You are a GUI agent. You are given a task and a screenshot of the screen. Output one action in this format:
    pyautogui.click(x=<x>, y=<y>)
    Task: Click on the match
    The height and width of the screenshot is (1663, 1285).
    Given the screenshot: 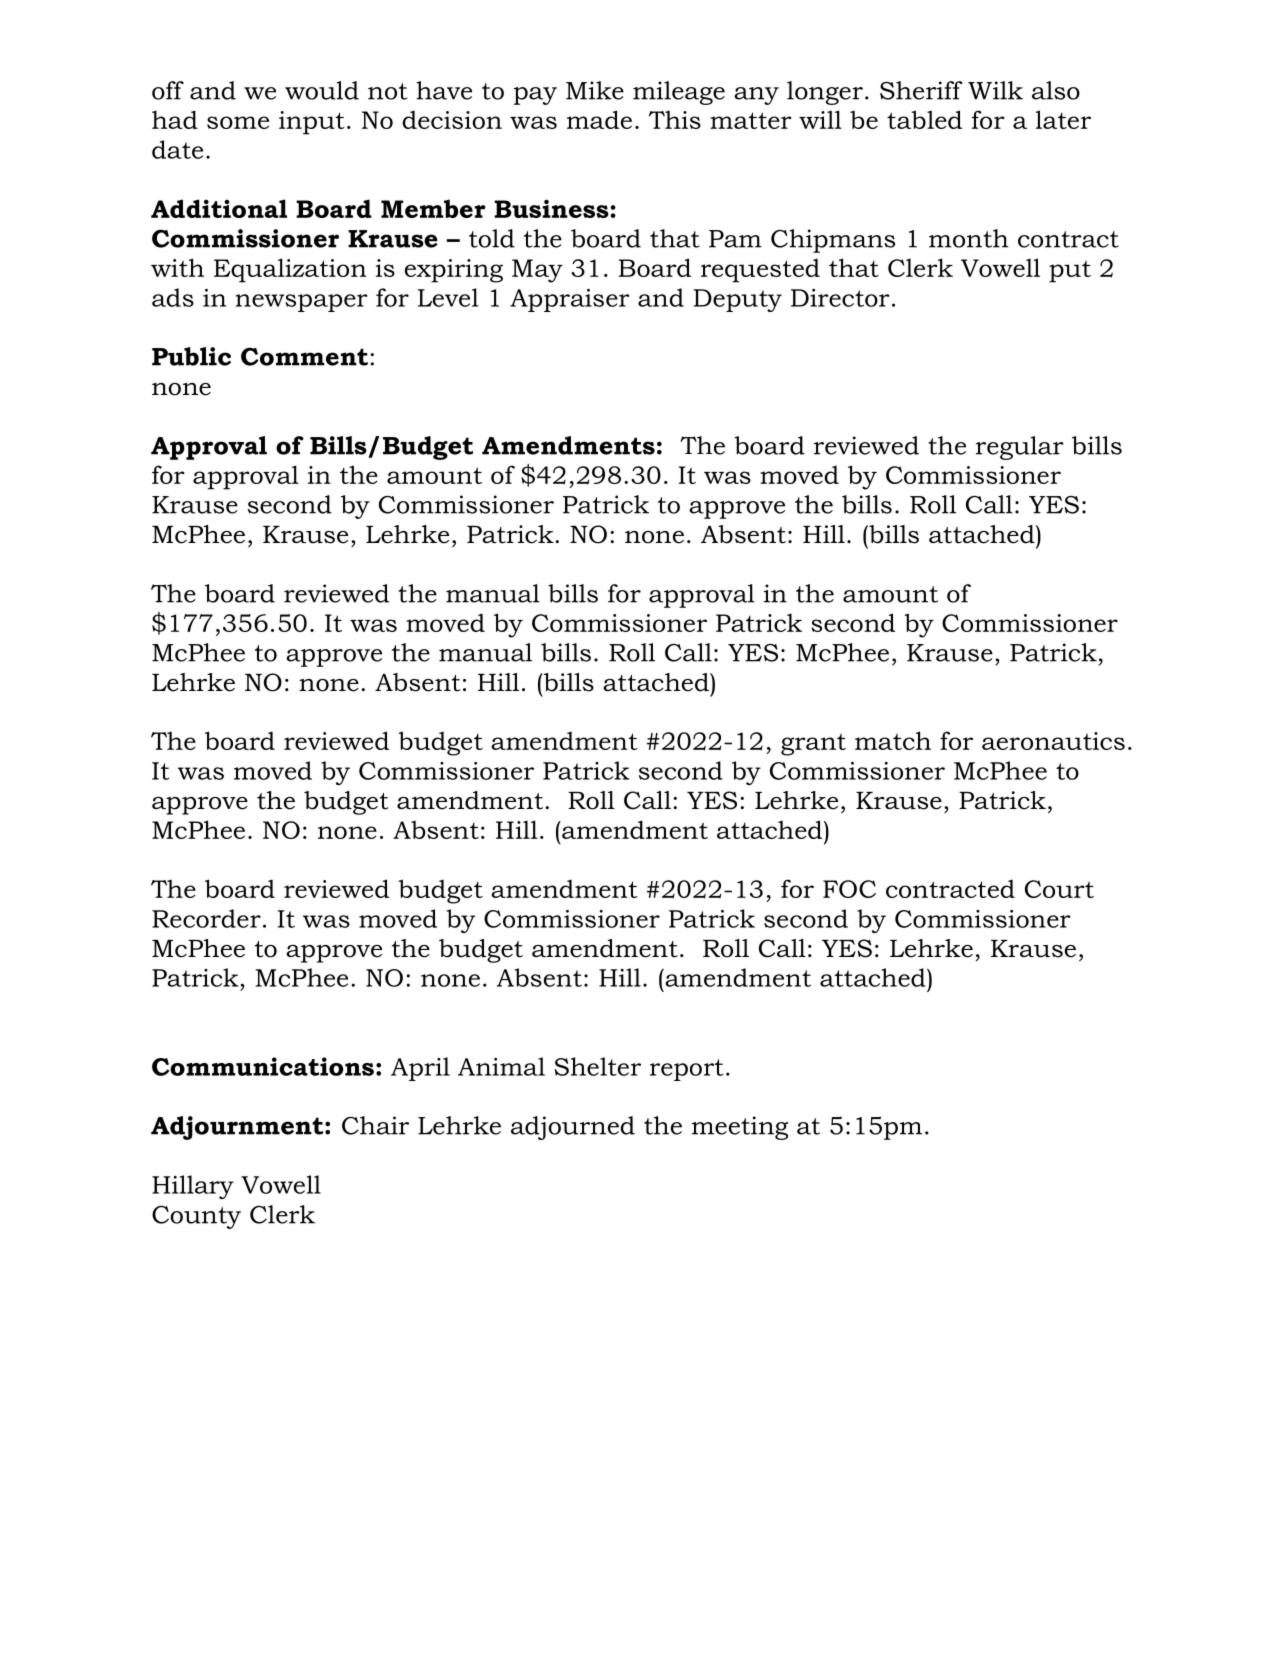 What is the action you would take?
    pyautogui.click(x=893, y=740)
